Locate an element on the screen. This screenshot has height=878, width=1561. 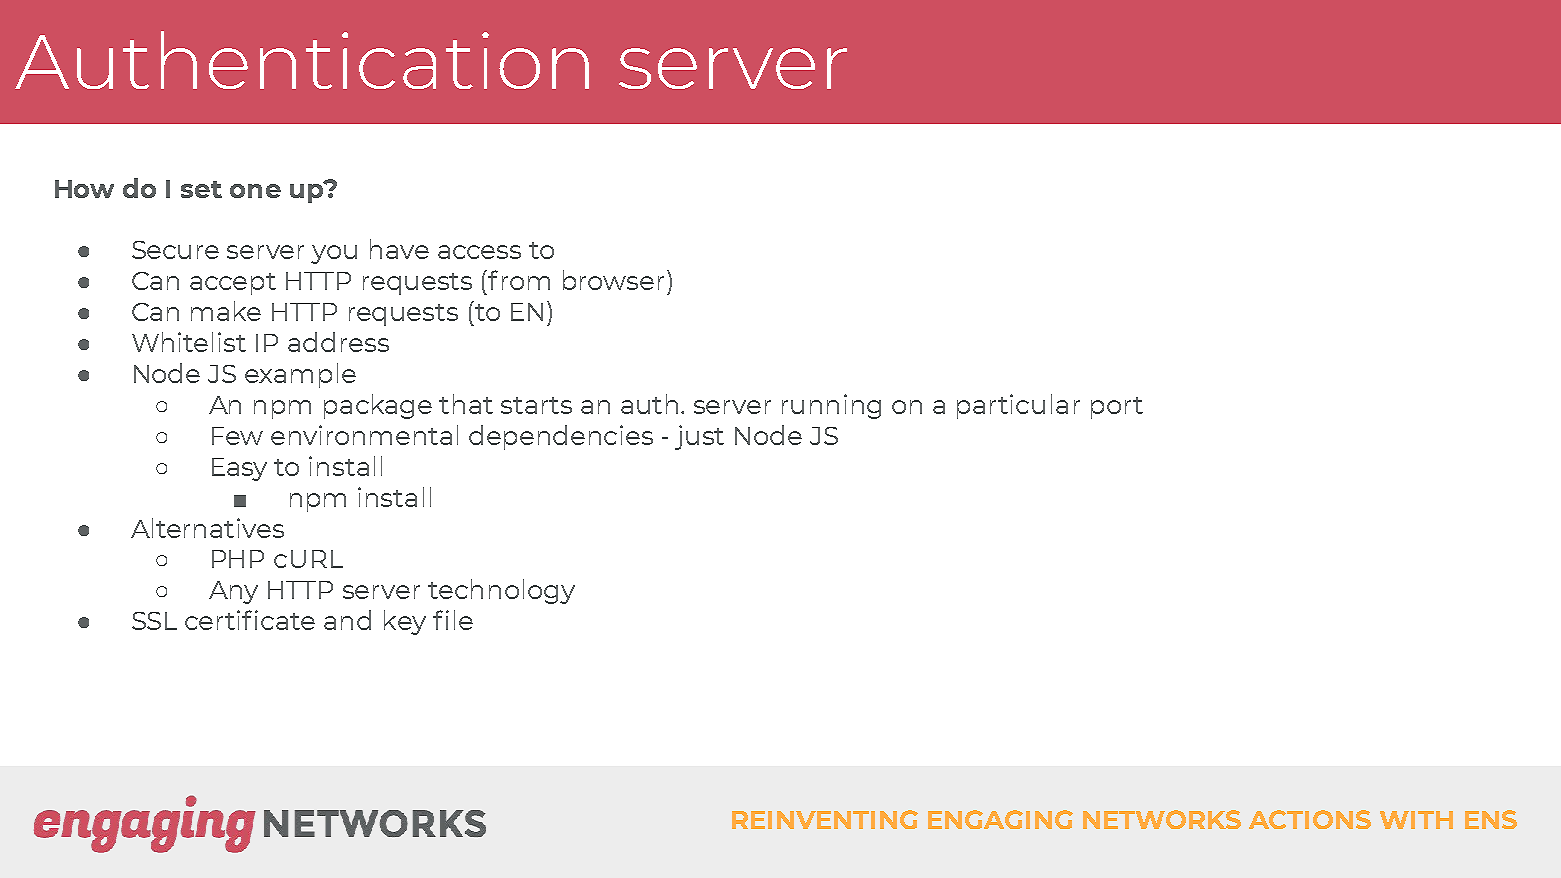
from is located at coordinates (519, 280).
